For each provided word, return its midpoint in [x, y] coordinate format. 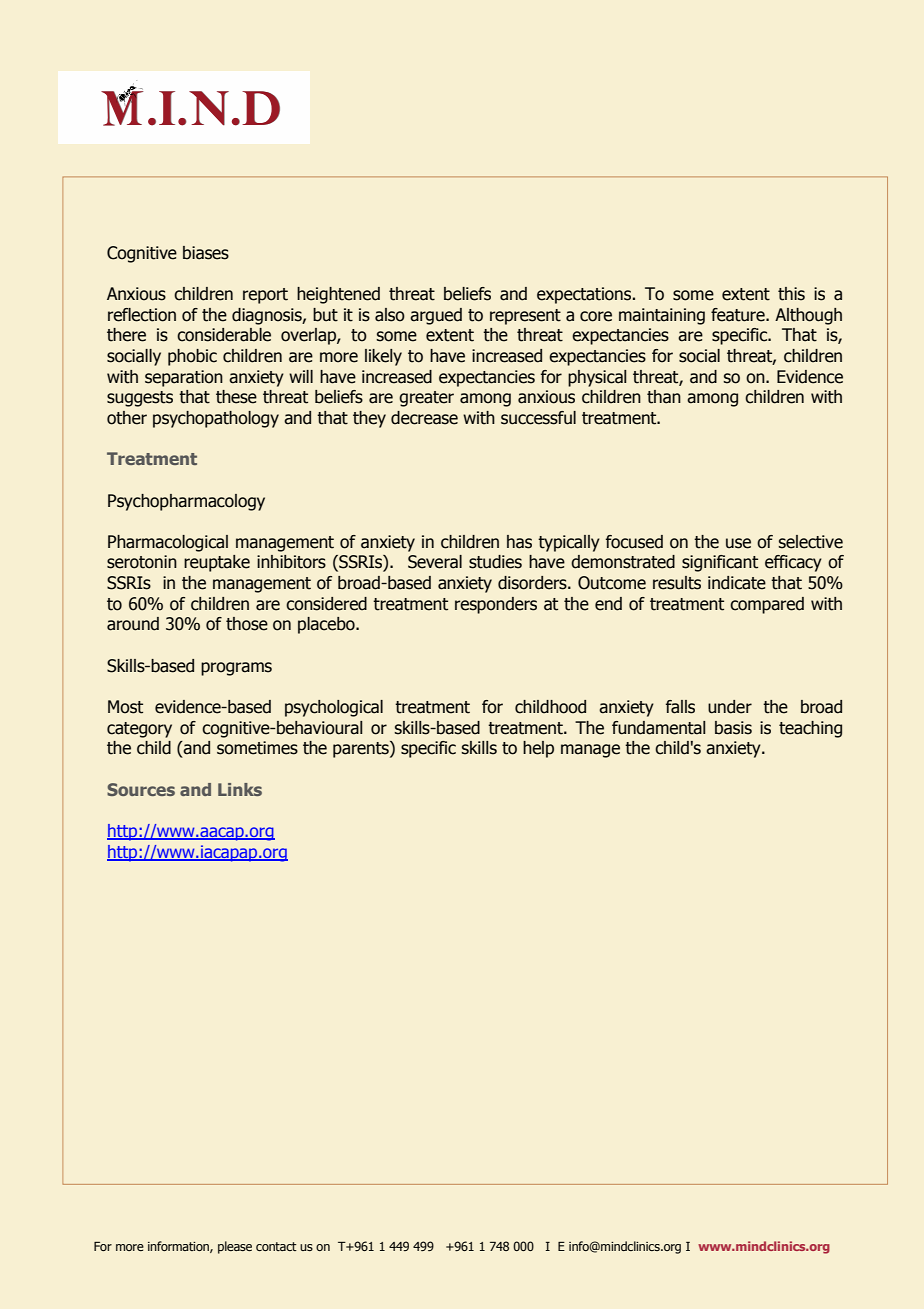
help [538, 749]
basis [733, 728]
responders [496, 605]
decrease [424, 418]
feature [739, 315]
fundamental [658, 728]
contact [276, 1246]
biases [206, 253]
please [235, 1247]
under [730, 707]
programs [236, 669]
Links [240, 789]
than [664, 397]
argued [436, 316]
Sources [141, 789]
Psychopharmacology [186, 502]
